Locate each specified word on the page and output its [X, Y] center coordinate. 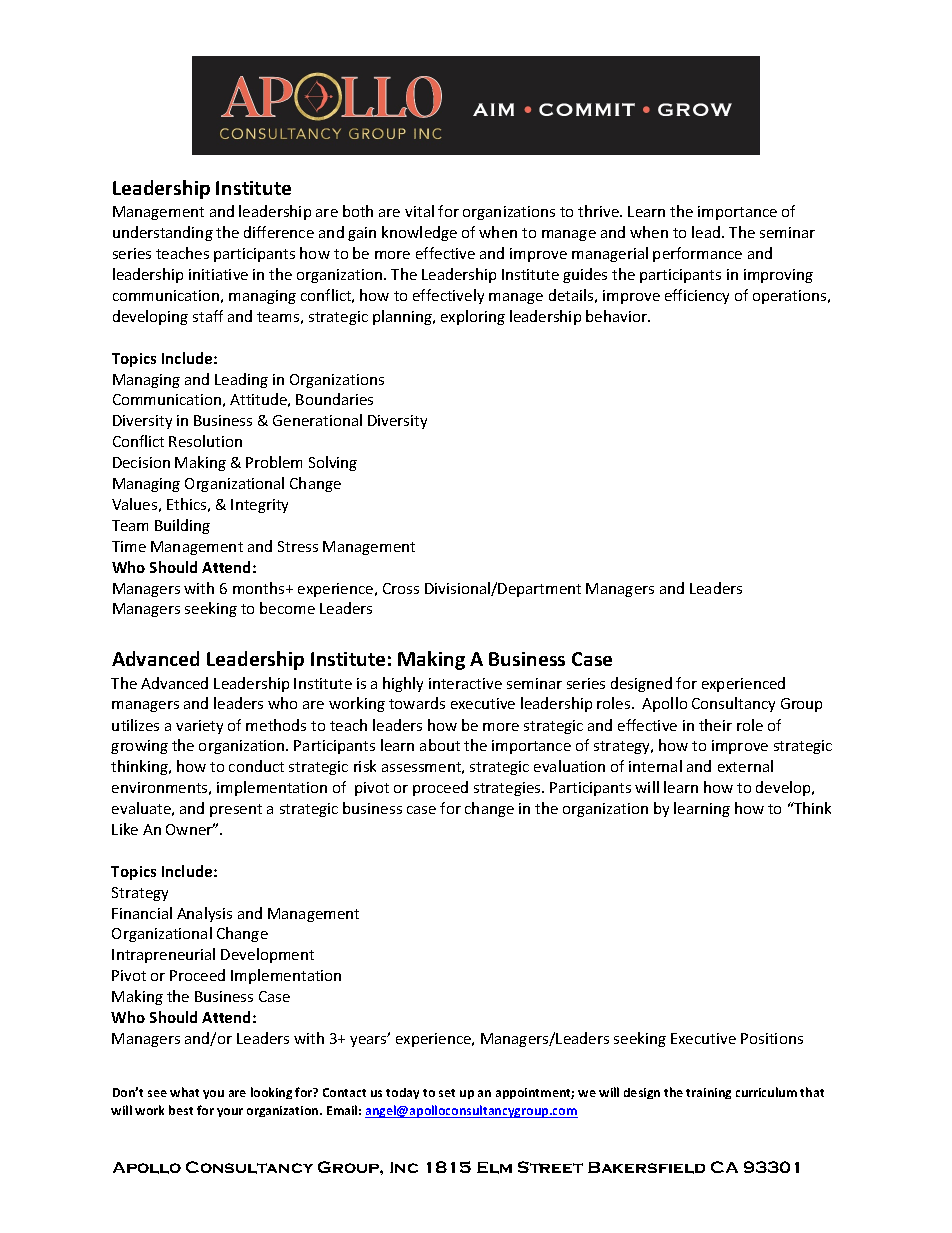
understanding [163, 233]
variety [199, 727]
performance [697, 254]
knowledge [419, 233]
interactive [465, 683]
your [230, 1112]
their [715, 725]
